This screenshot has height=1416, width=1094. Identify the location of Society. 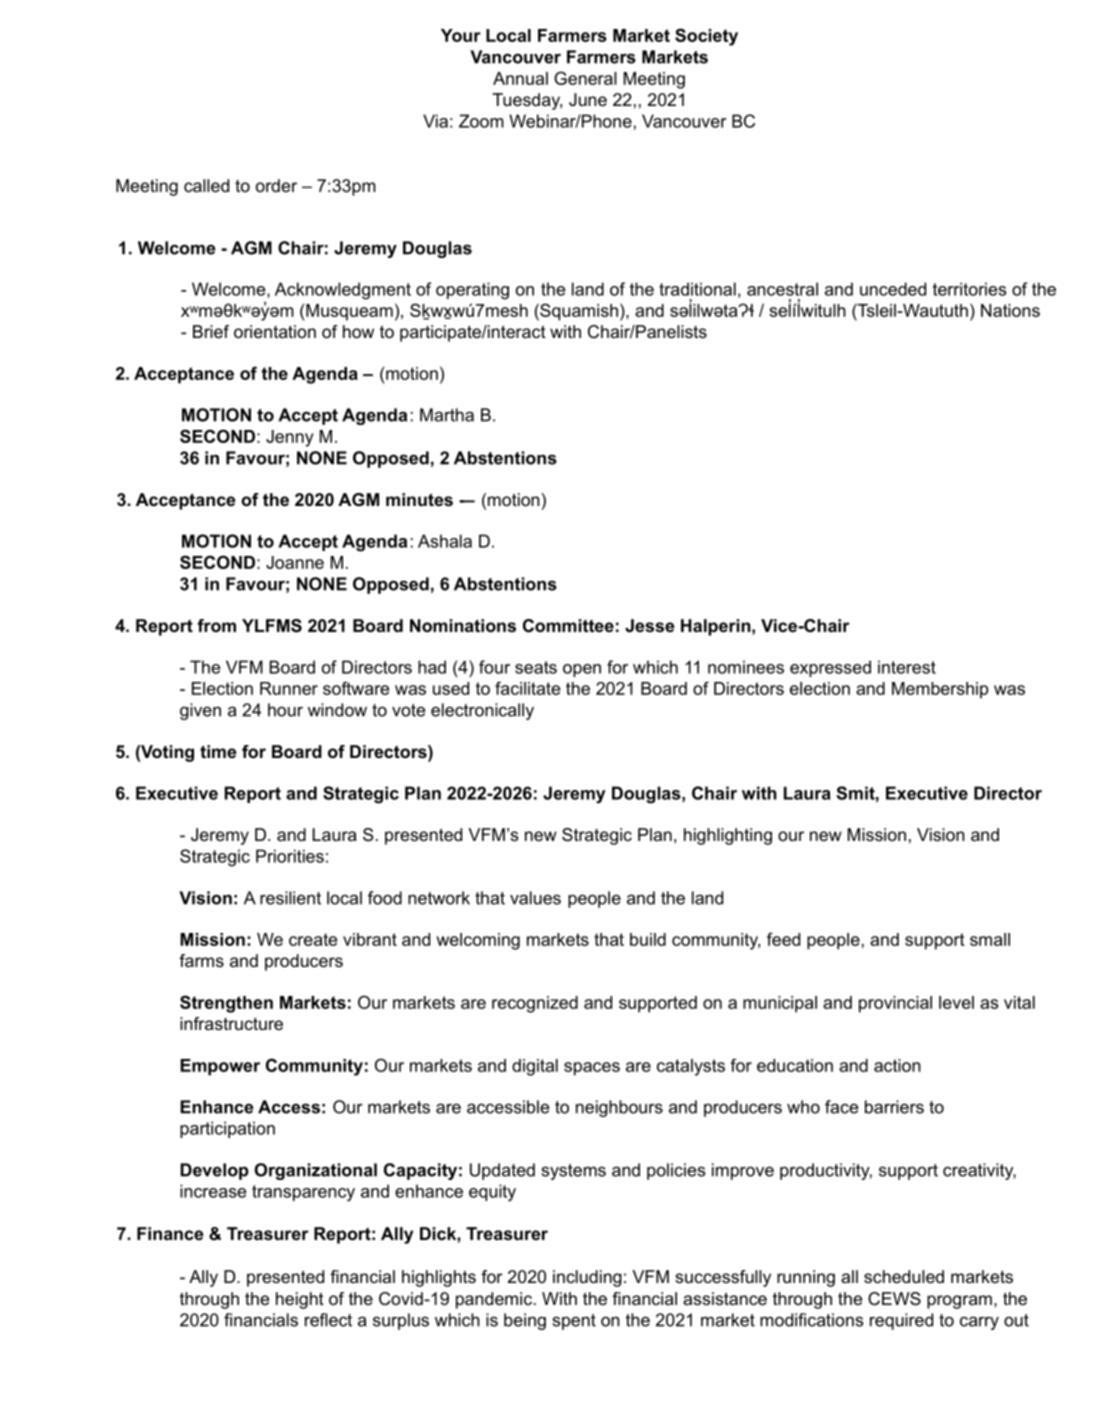
(706, 37).
